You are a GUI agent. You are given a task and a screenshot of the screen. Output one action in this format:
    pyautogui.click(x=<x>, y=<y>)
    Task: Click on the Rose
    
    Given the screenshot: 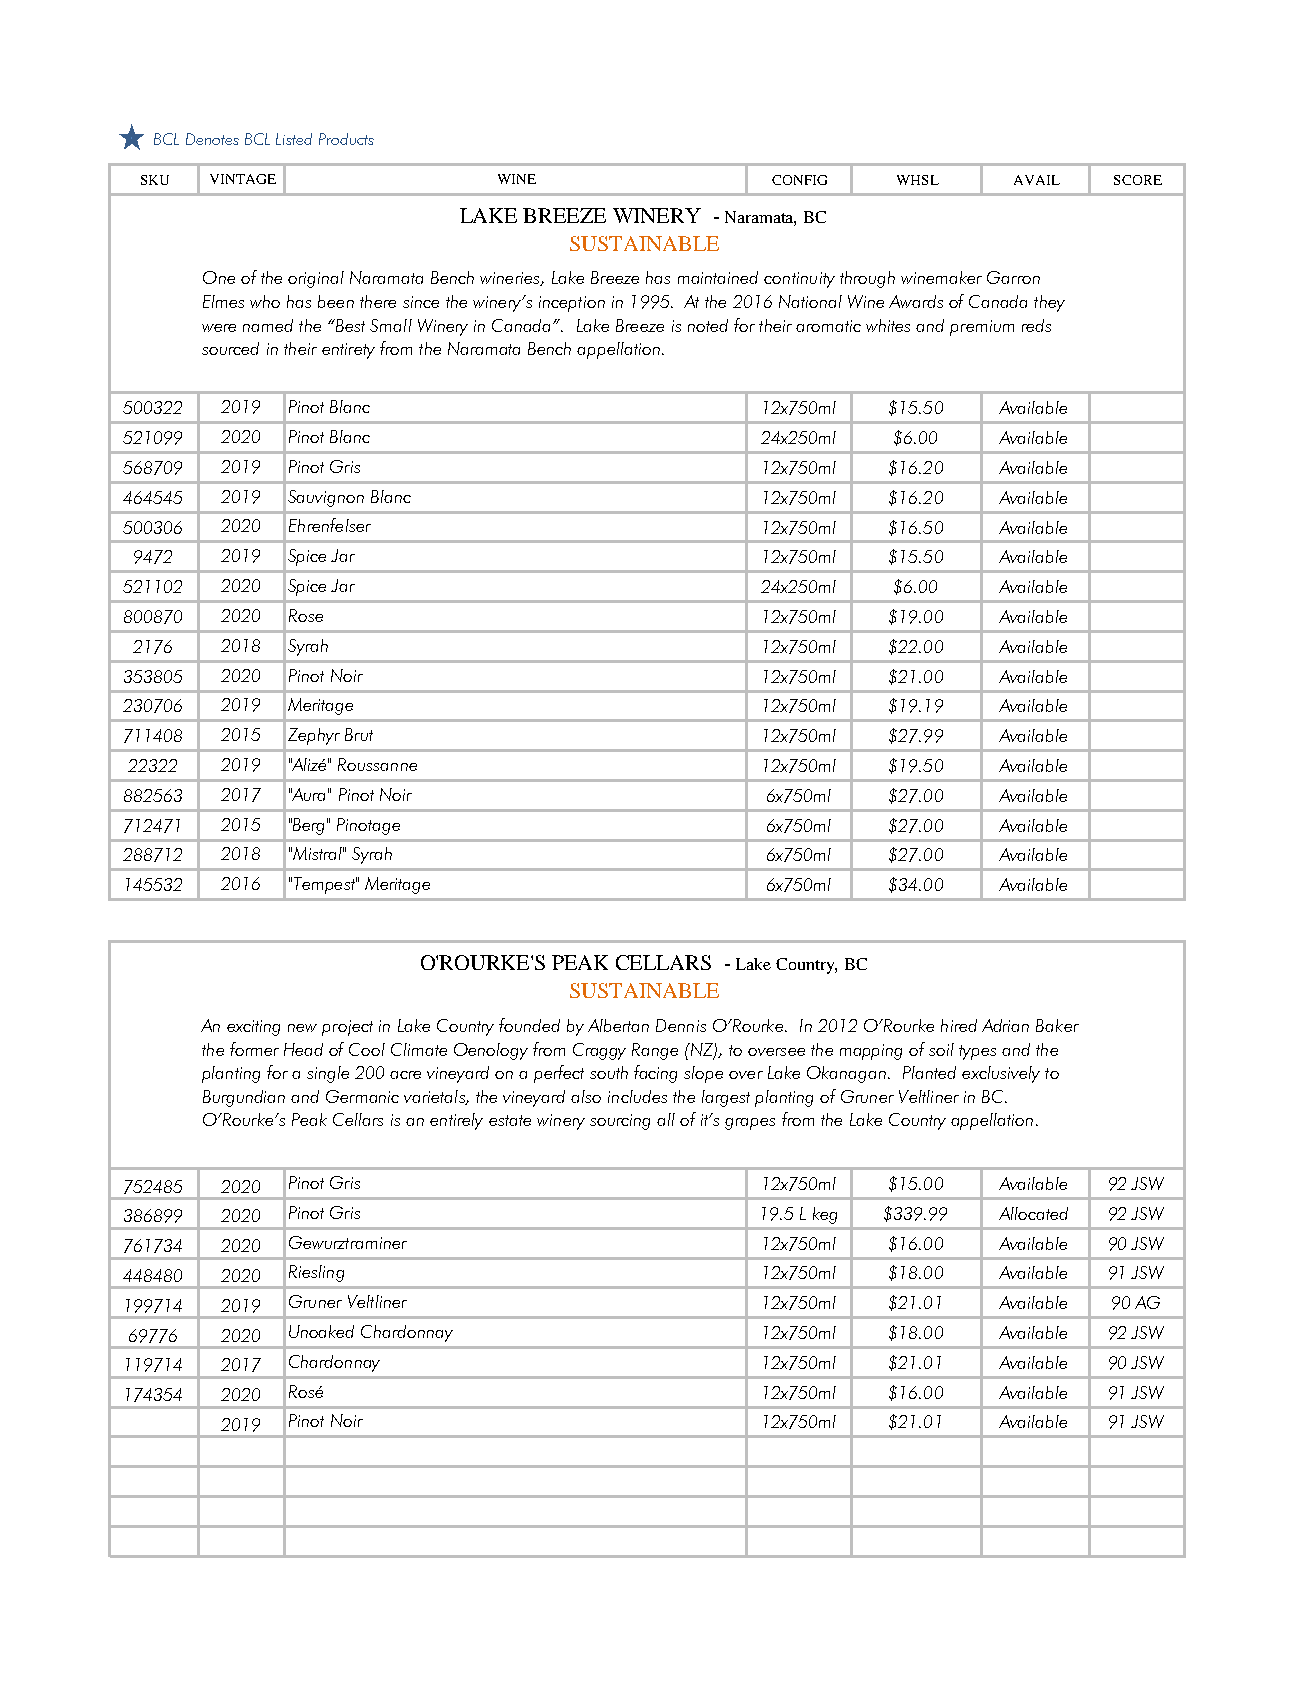 What is the action you would take?
    pyautogui.click(x=306, y=615)
